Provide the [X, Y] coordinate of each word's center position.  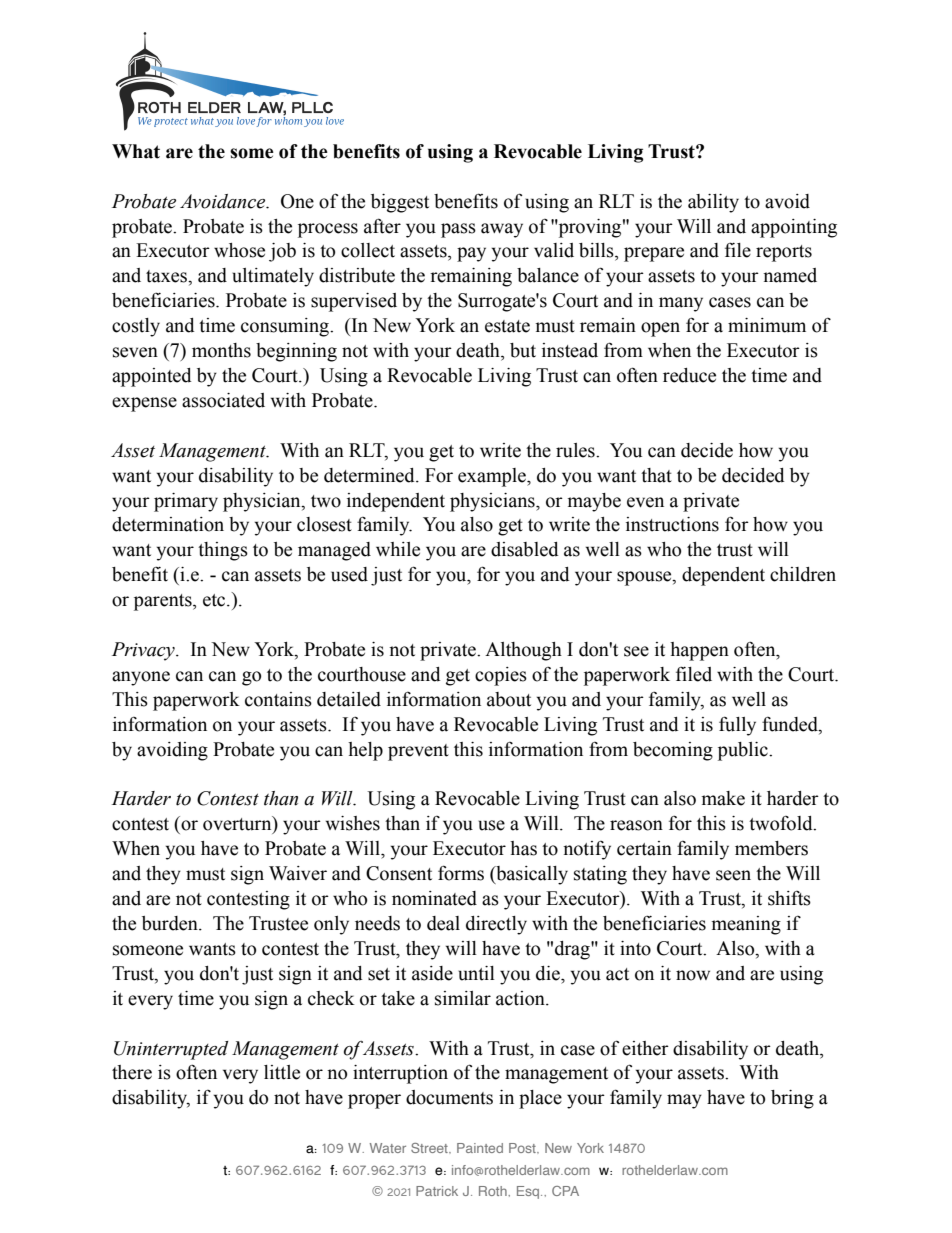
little [282, 1072]
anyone [141, 678]
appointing [794, 228]
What [136, 151]
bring [792, 1099]
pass [458, 230]
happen [699, 651]
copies [501, 676]
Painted [480, 1148]
